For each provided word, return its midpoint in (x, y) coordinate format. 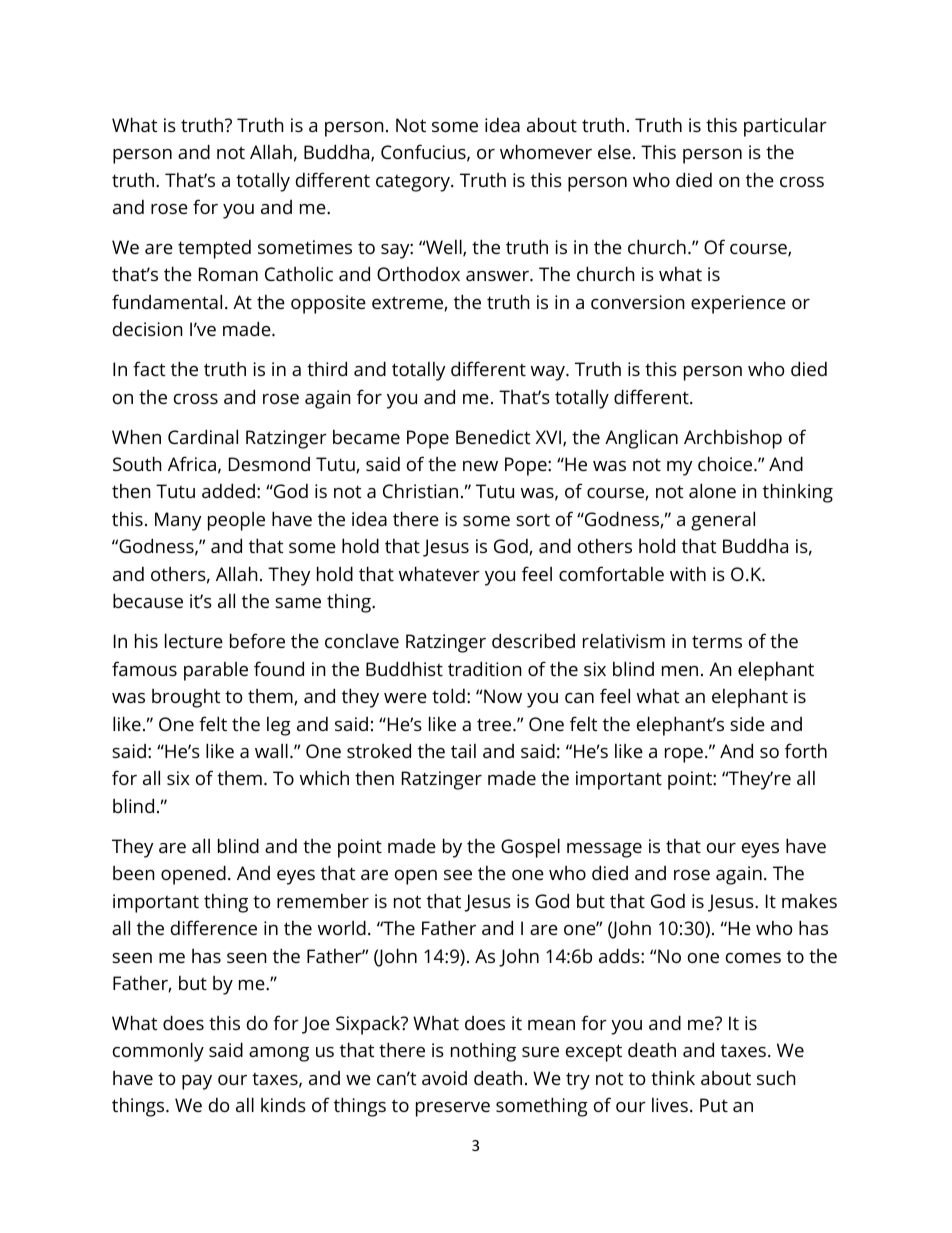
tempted (214, 249)
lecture (194, 640)
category (414, 183)
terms (717, 641)
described (533, 640)
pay (197, 1082)
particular (785, 127)
